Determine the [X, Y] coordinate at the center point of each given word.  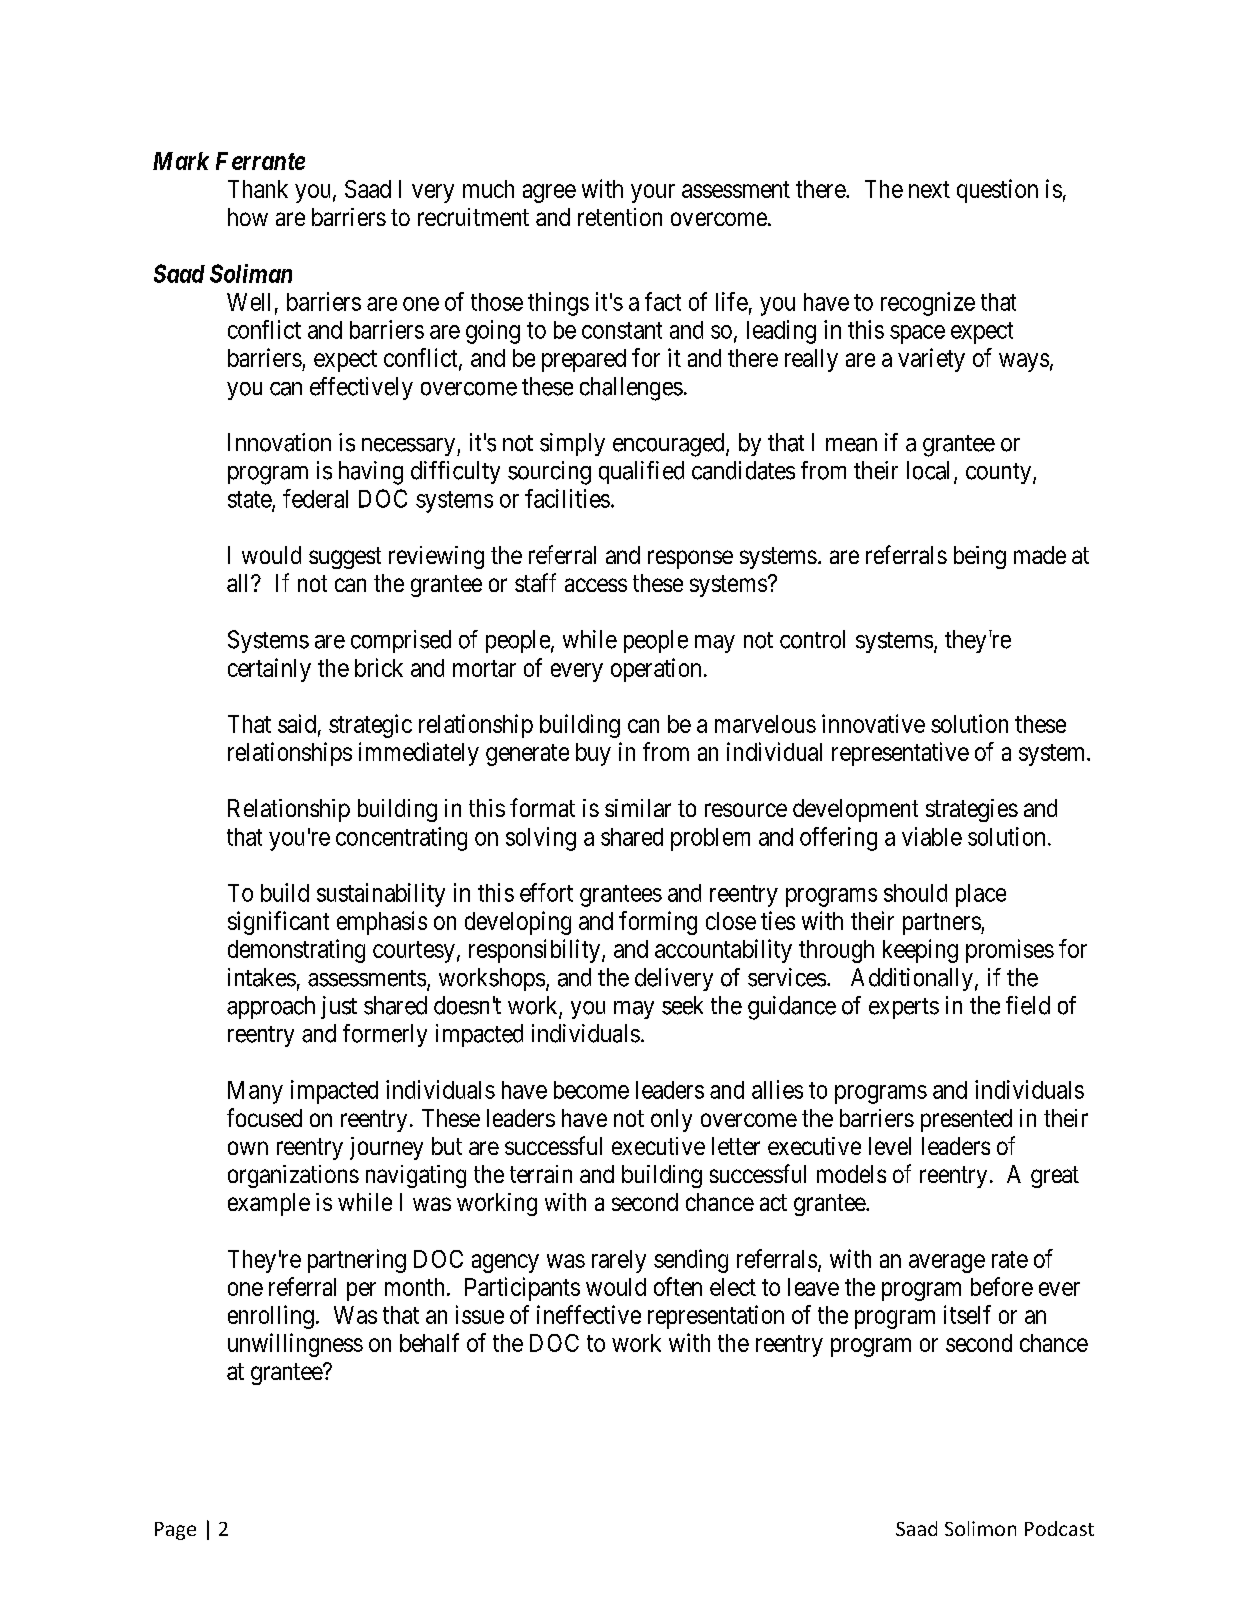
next [929, 189]
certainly [269, 670]
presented [966, 1120]
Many [255, 1092]
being [980, 557]
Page [175, 1531]
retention [620, 217]
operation [656, 670]
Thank [258, 189]
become [591, 1090]
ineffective [589, 1314]
